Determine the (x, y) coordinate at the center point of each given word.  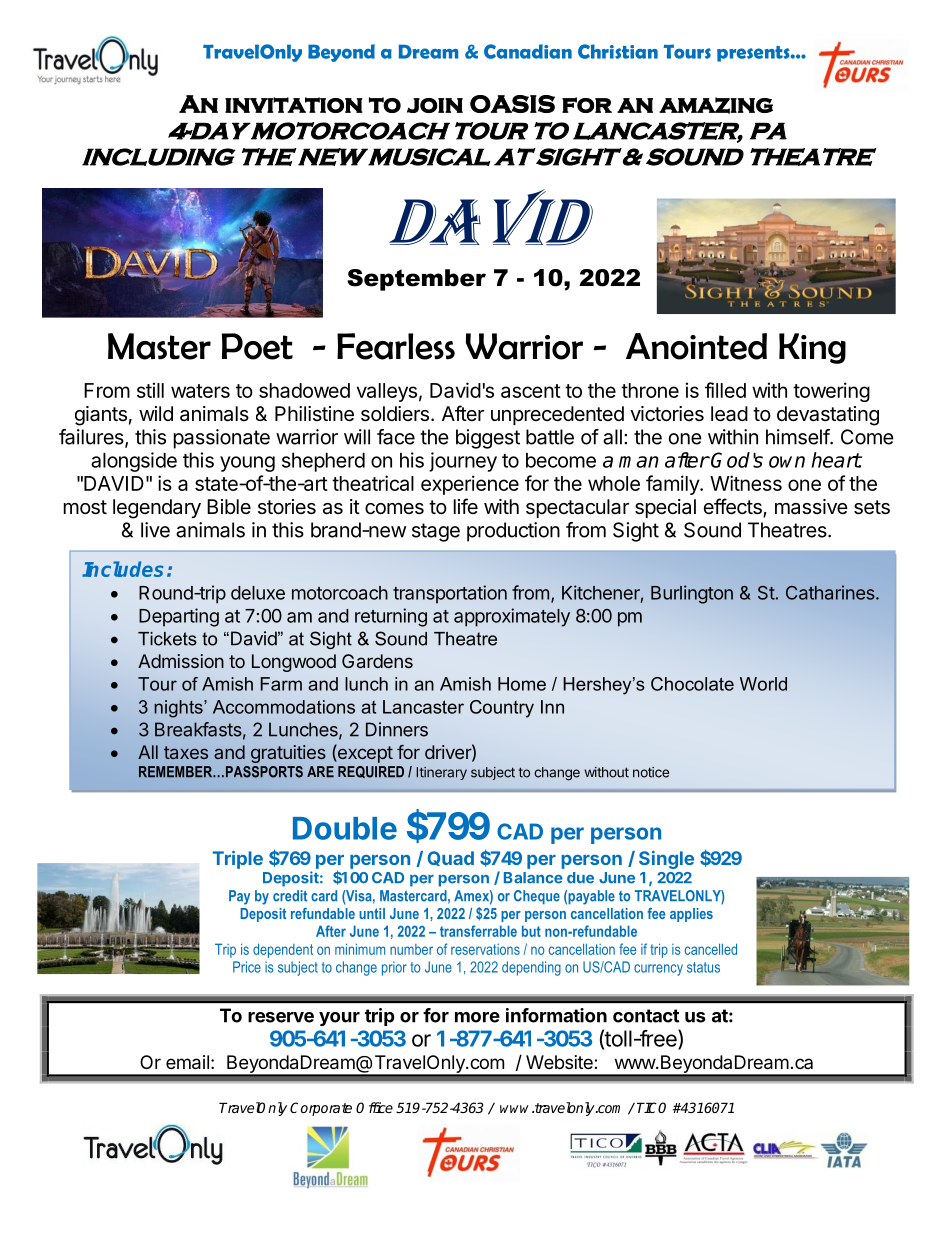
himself (798, 437)
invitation (294, 105)
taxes (186, 752)
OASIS (512, 104)
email (187, 1062)
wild (156, 413)
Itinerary (441, 773)
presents (754, 54)
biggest (488, 439)
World (763, 684)
